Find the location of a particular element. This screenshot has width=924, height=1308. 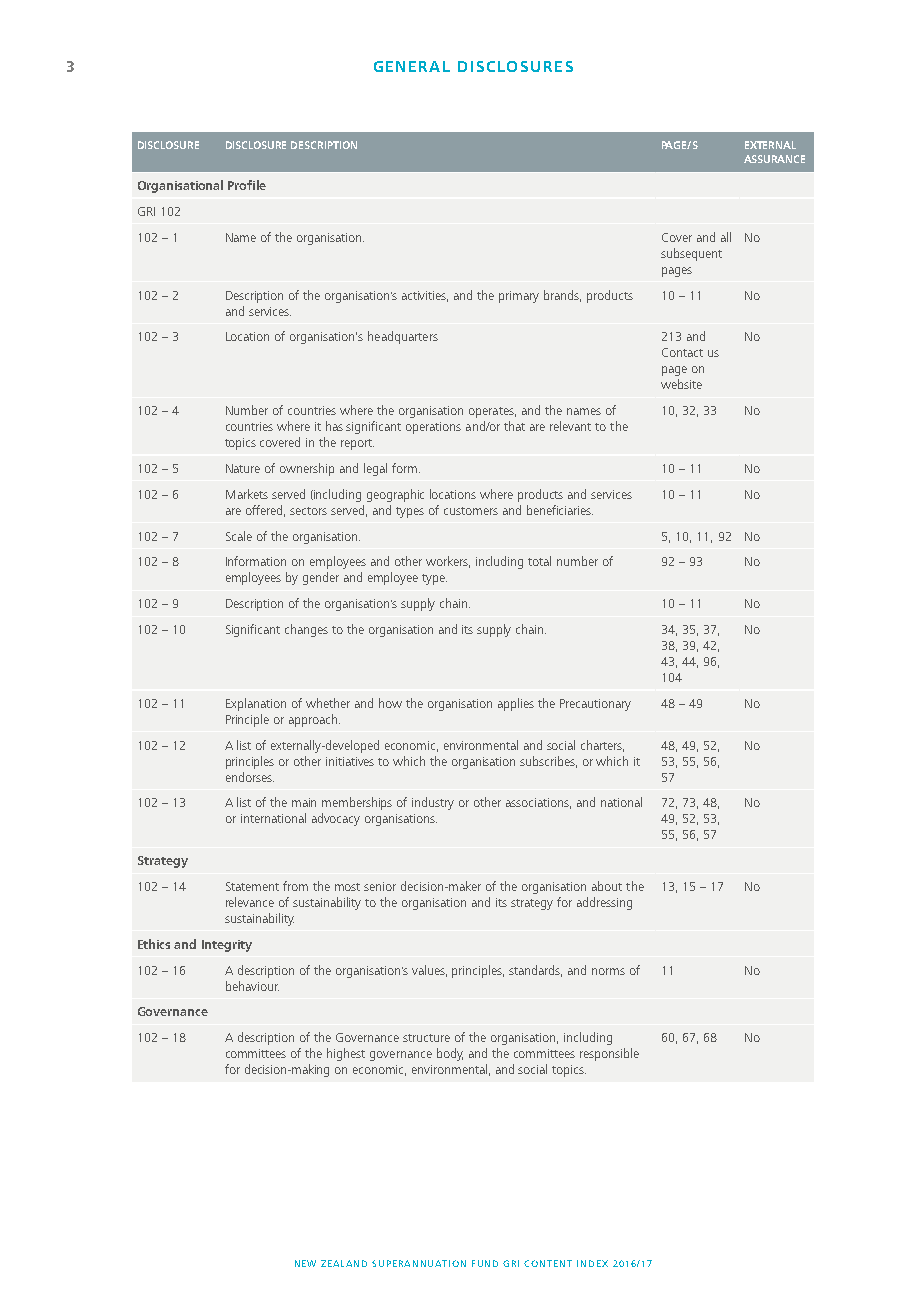

Nature is located at coordinates (243, 468).
